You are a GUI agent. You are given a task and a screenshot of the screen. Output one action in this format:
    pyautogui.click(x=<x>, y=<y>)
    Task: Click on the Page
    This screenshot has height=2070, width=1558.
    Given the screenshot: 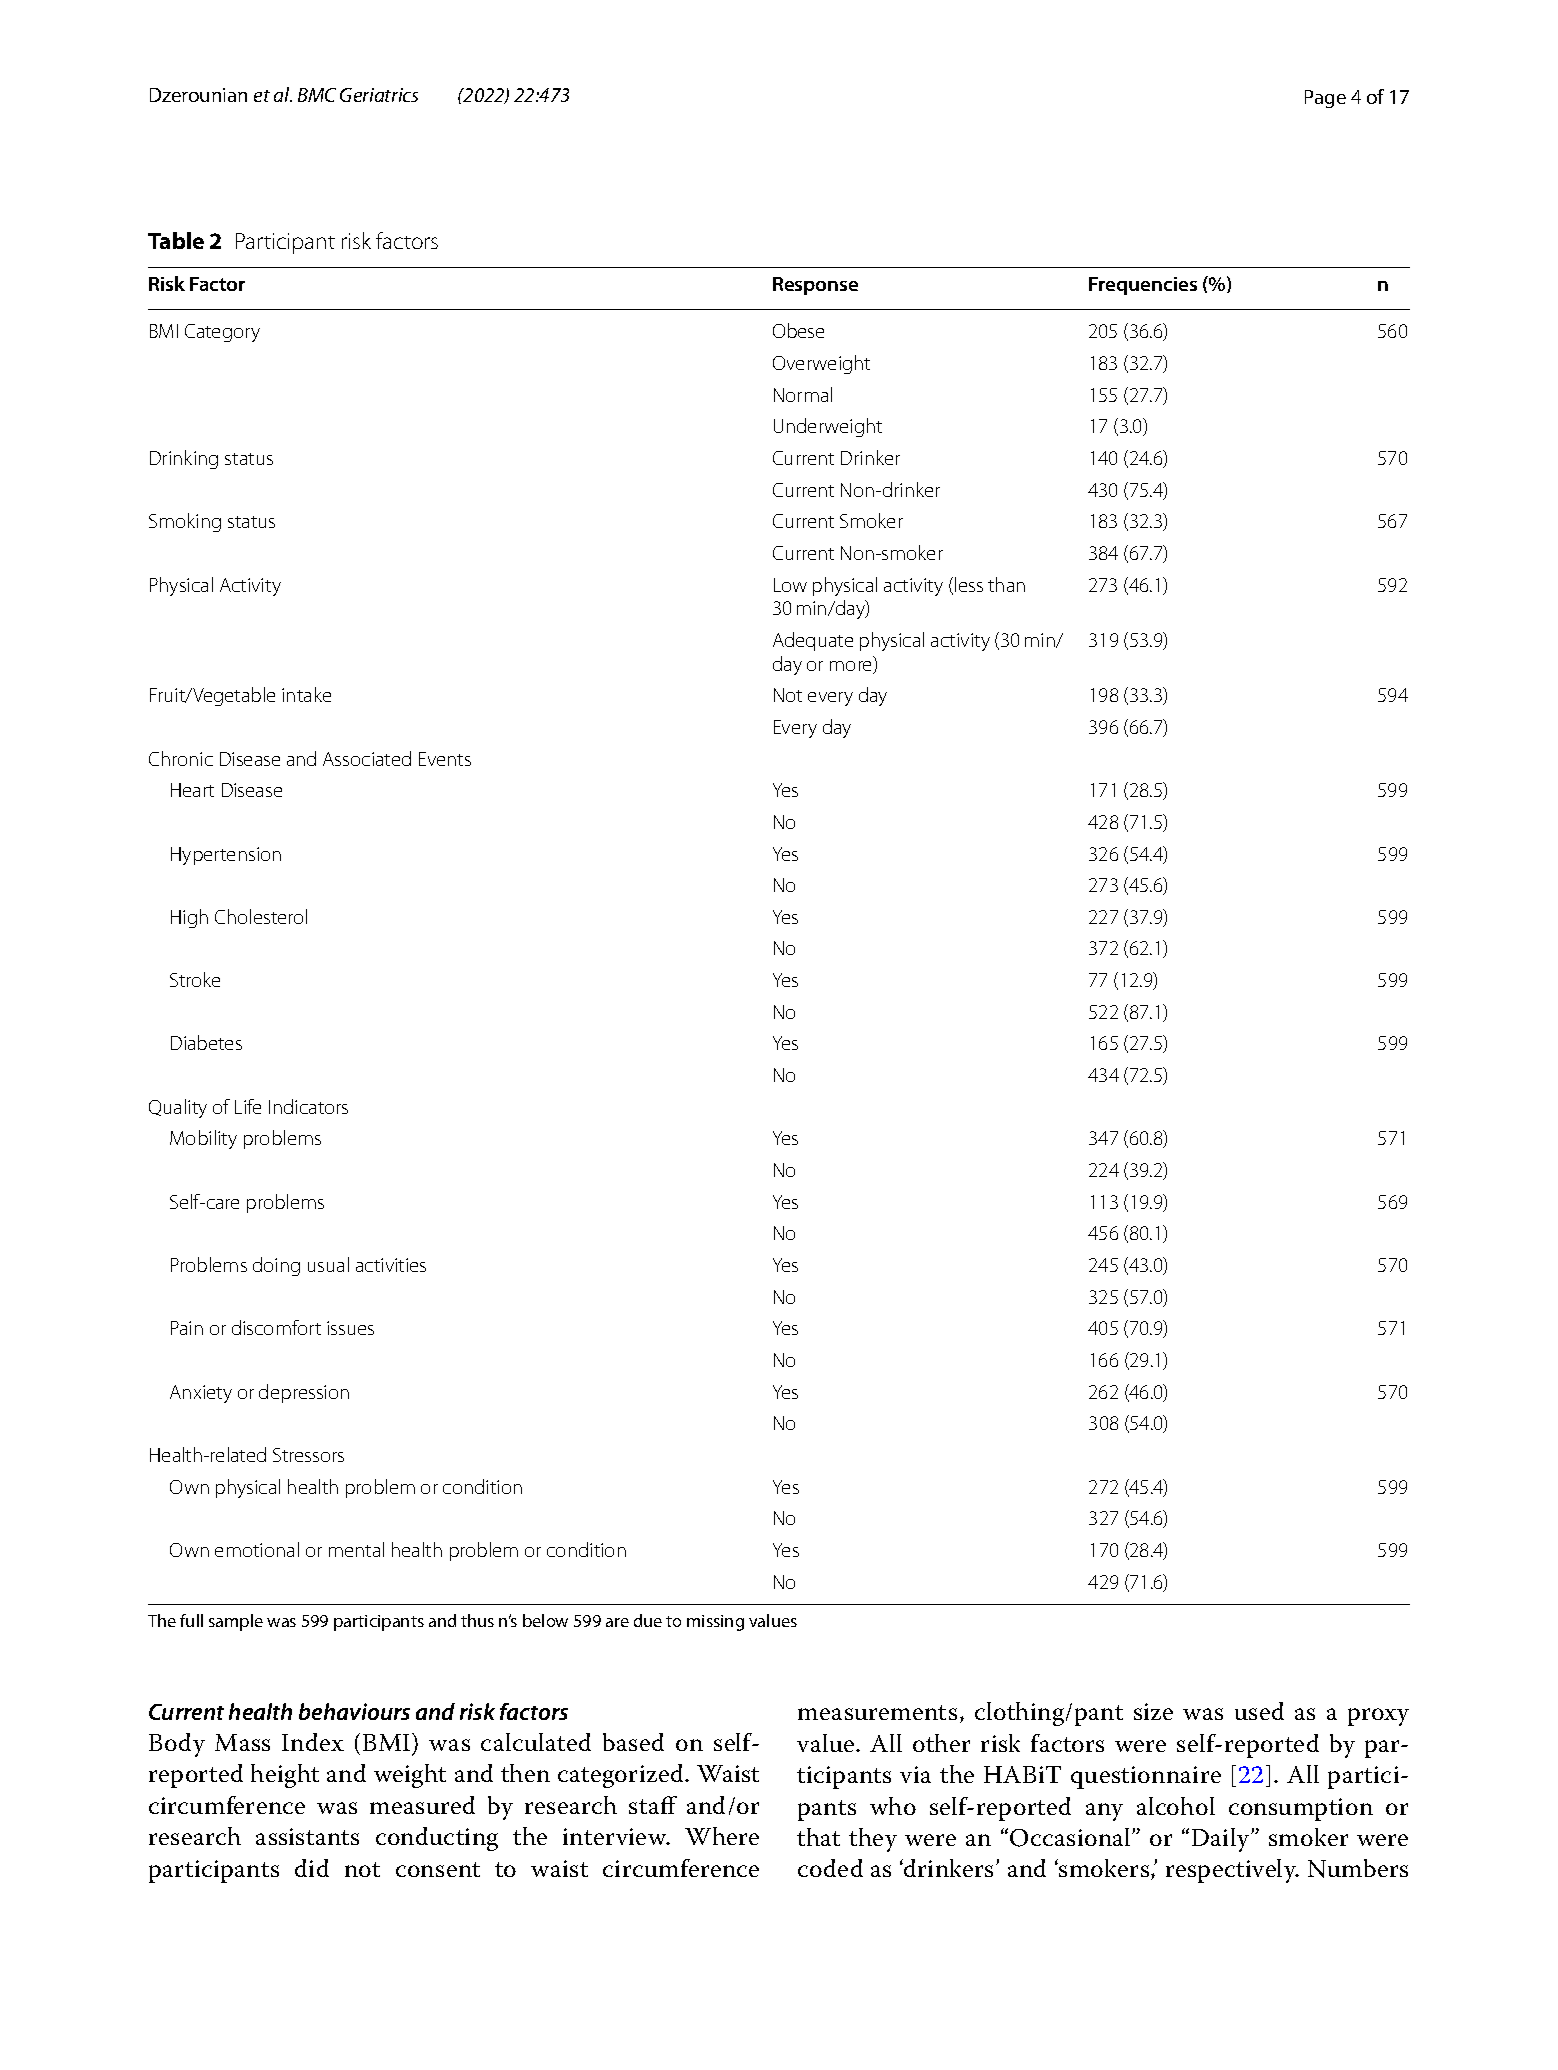 What is the action you would take?
    pyautogui.click(x=1325, y=99)
